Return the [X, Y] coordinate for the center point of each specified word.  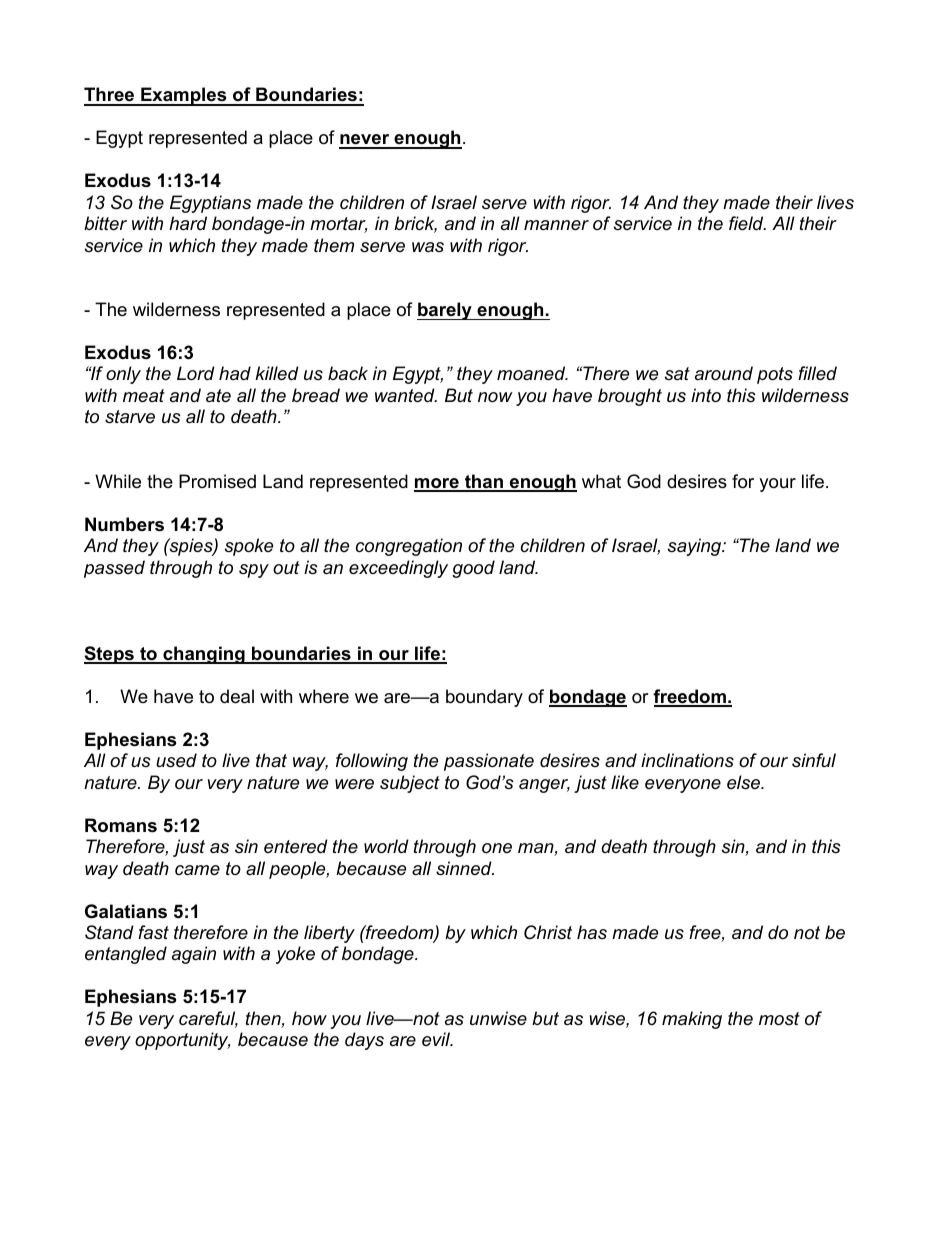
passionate [489, 762]
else [745, 782]
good [473, 569]
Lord [196, 373]
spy [254, 571]
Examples [184, 96]
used [176, 760]
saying [696, 547]
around [724, 373]
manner [556, 225]
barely [445, 311]
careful [208, 1019]
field [747, 223]
